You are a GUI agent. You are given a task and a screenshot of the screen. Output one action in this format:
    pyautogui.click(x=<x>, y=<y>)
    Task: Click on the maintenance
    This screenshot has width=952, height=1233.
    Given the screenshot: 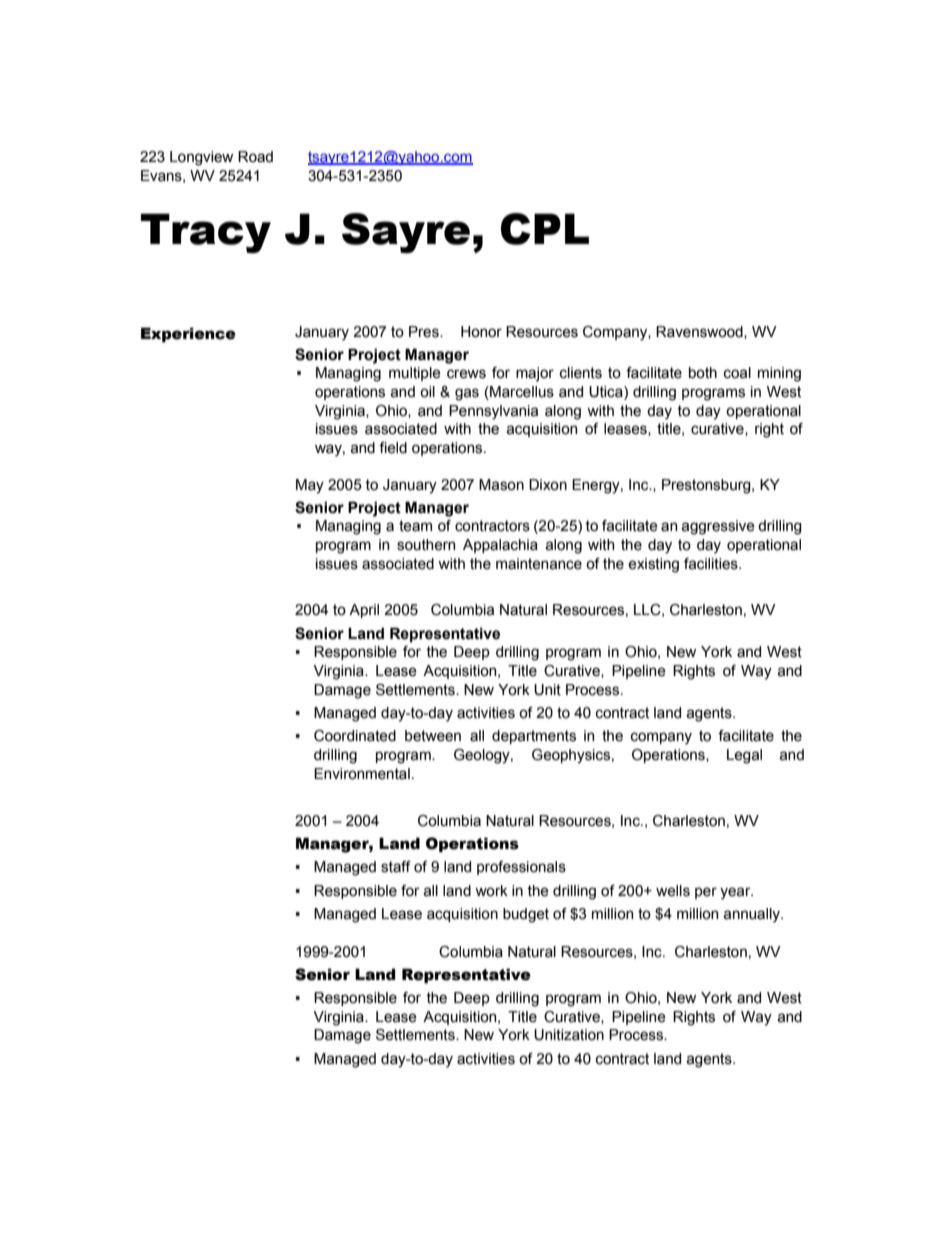 What is the action you would take?
    pyautogui.click(x=539, y=564)
